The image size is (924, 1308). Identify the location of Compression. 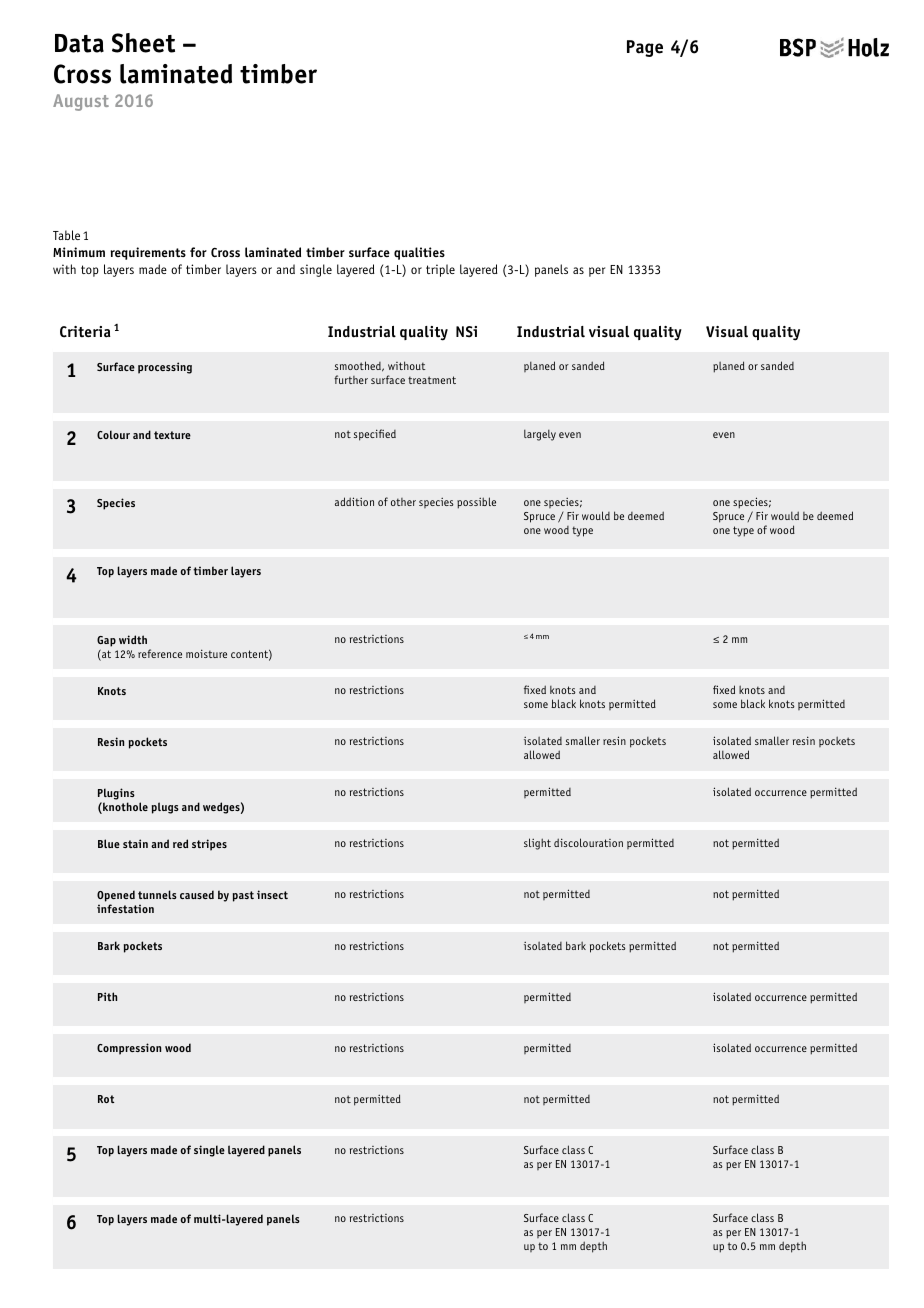
(129, 1049).
